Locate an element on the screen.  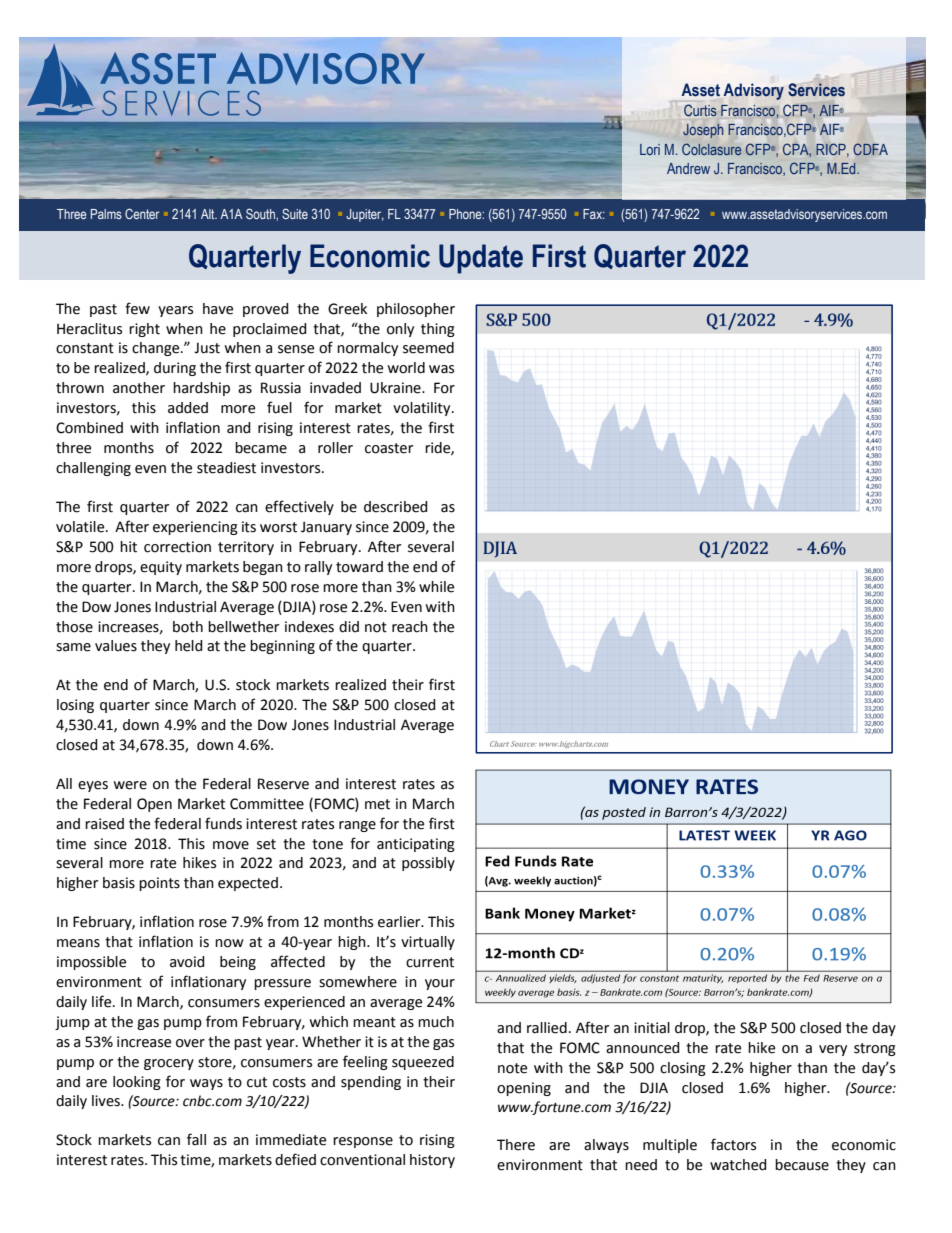
another is located at coordinates (139, 388).
